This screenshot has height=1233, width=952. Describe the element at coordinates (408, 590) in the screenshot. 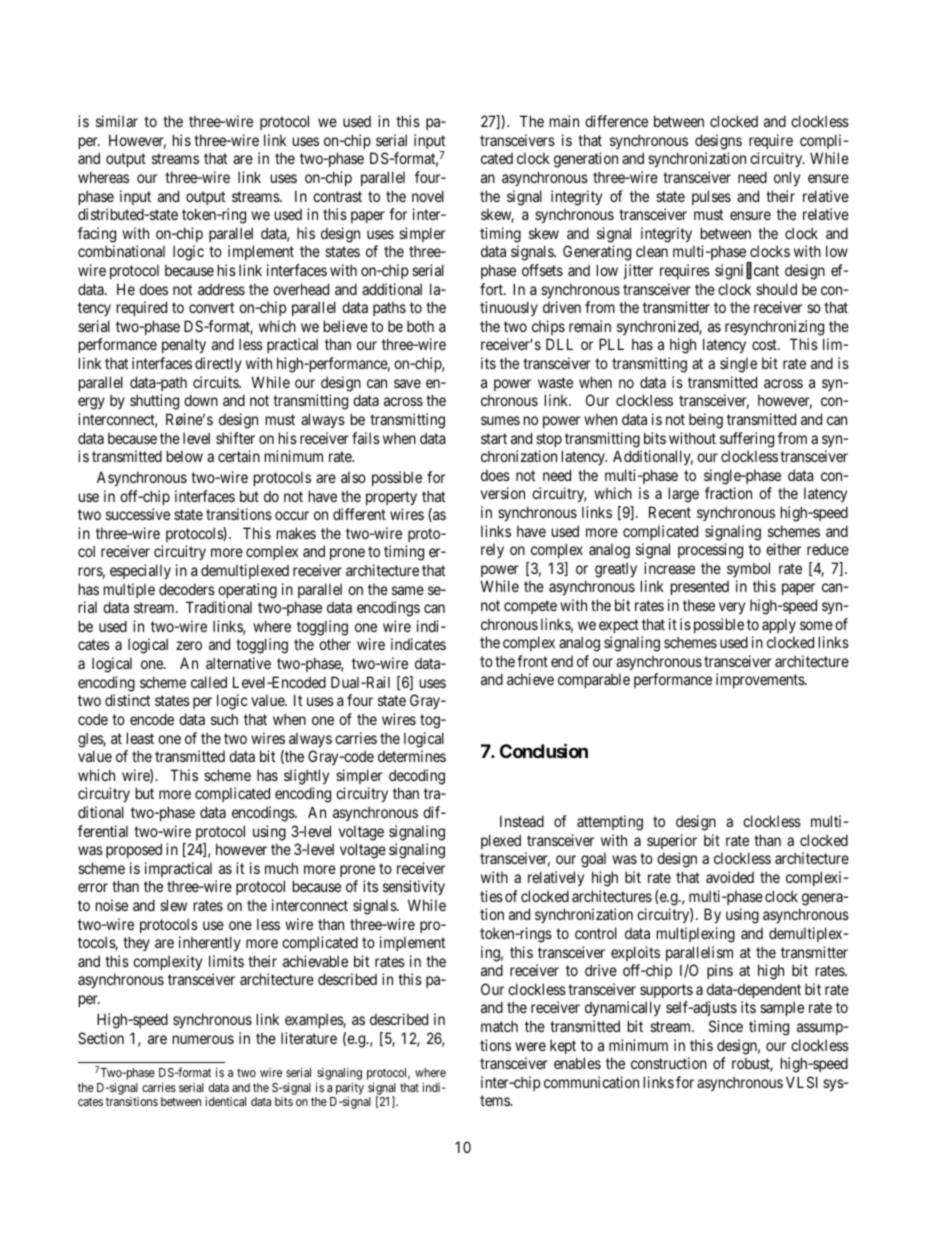

I see `same` at that location.
